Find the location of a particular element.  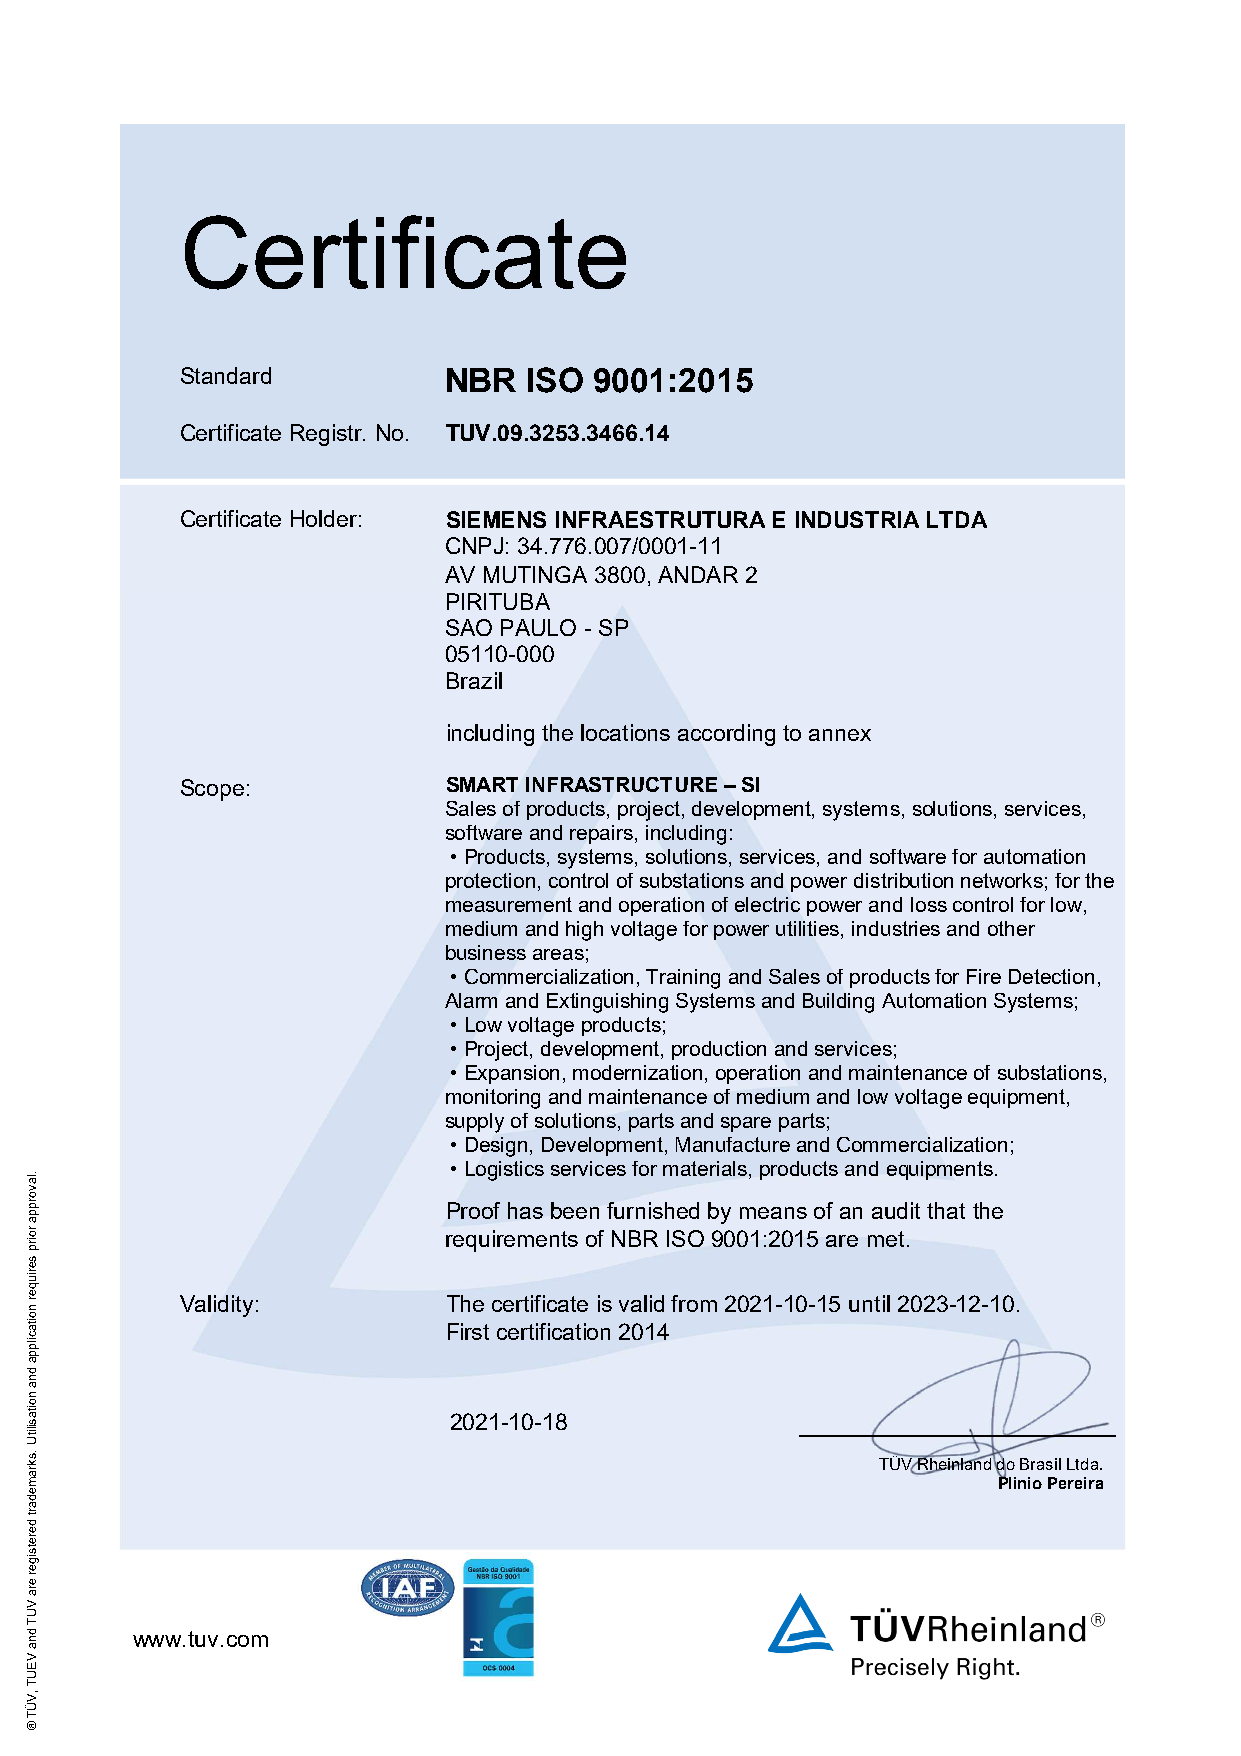

Scope is located at coordinates (212, 790).
